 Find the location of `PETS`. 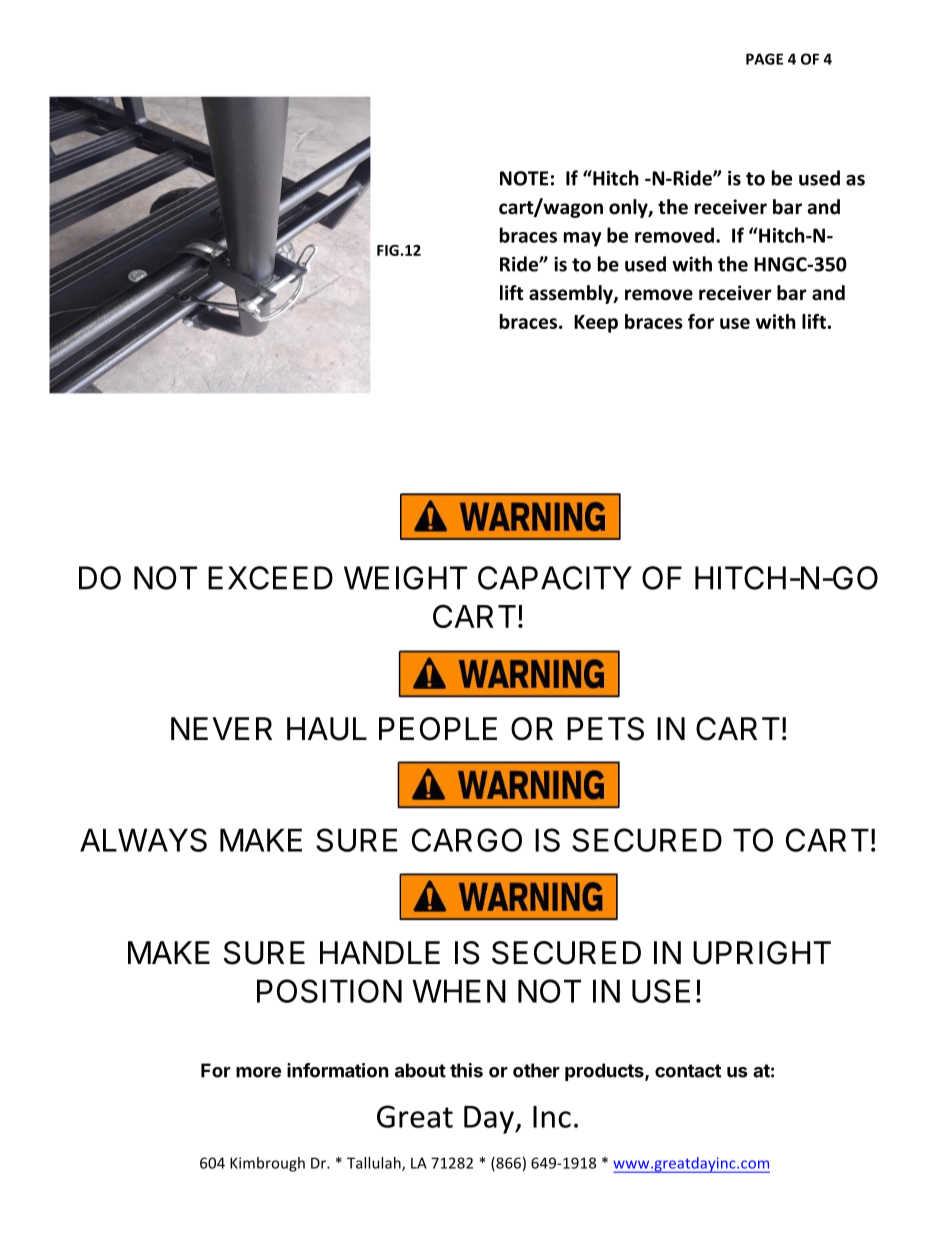

PETS is located at coordinates (605, 729).
